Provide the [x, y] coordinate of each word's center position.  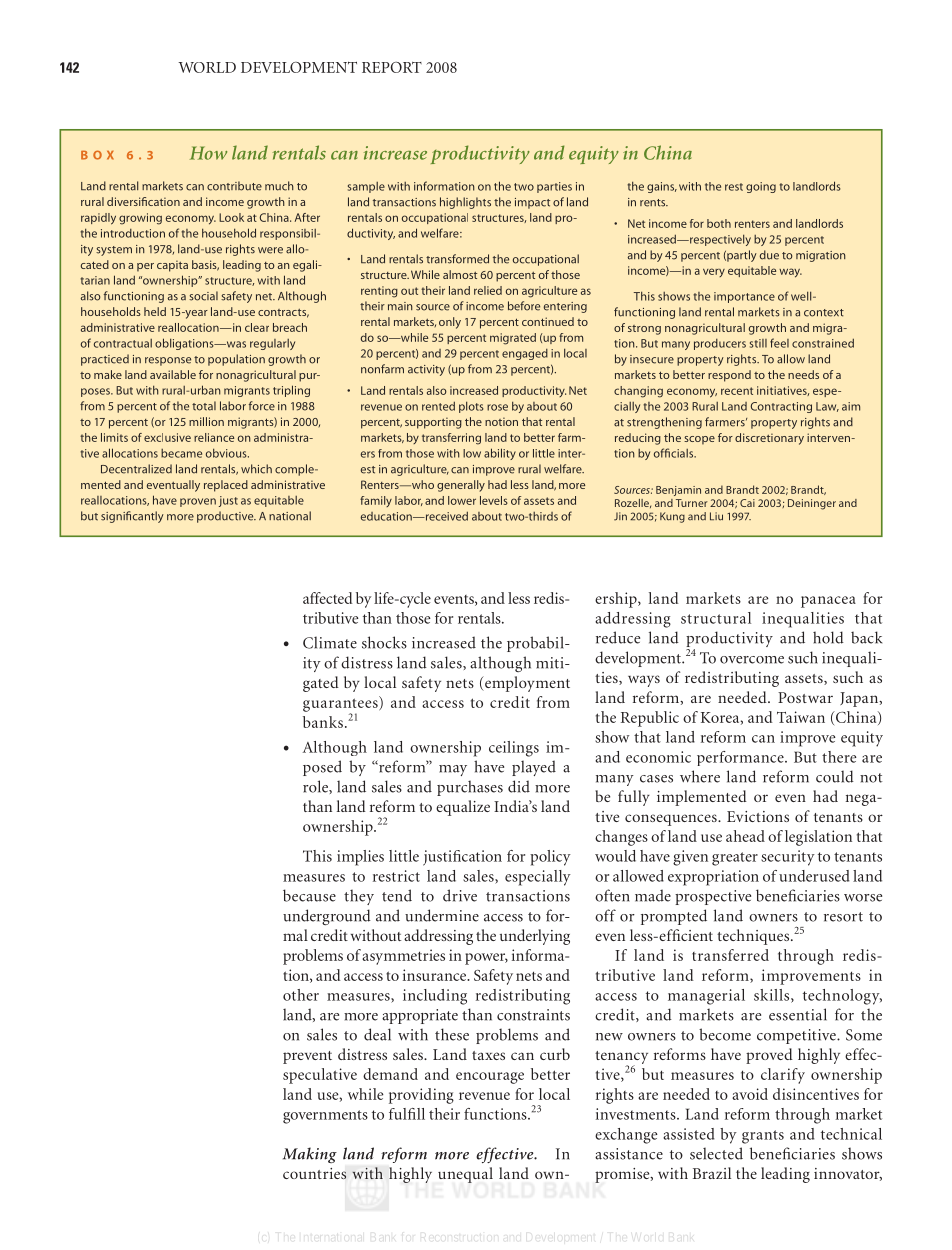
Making [310, 1155]
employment [526, 684]
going [761, 187]
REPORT [392, 67]
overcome [752, 660]
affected [328, 598]
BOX [97, 155]
